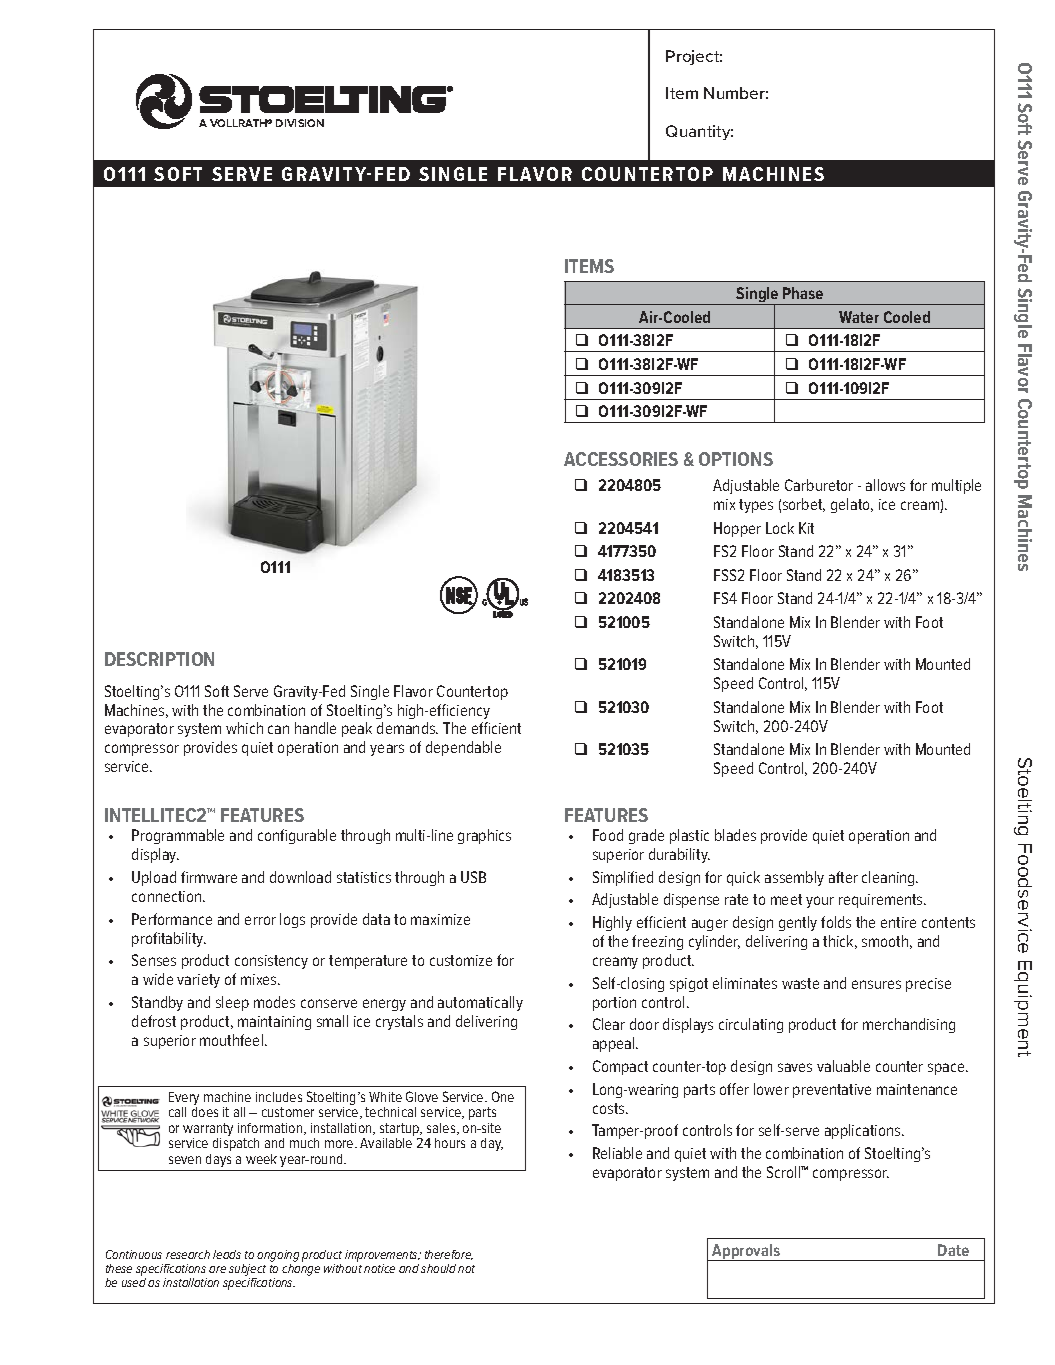 This screenshot has height=1365, width=1055. I want to click on DIVISION, so click(300, 123).
